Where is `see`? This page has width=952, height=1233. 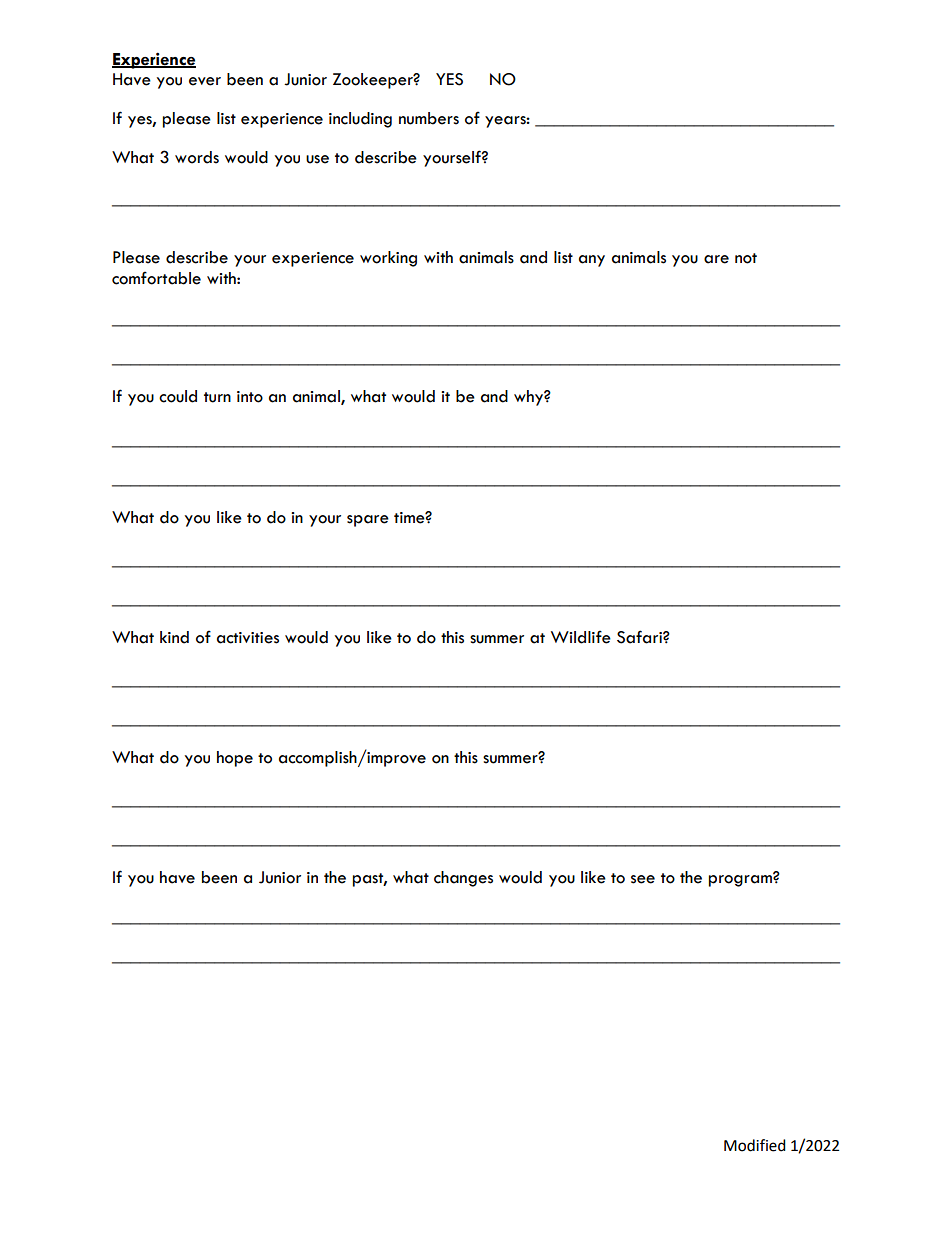
see is located at coordinates (643, 879).
